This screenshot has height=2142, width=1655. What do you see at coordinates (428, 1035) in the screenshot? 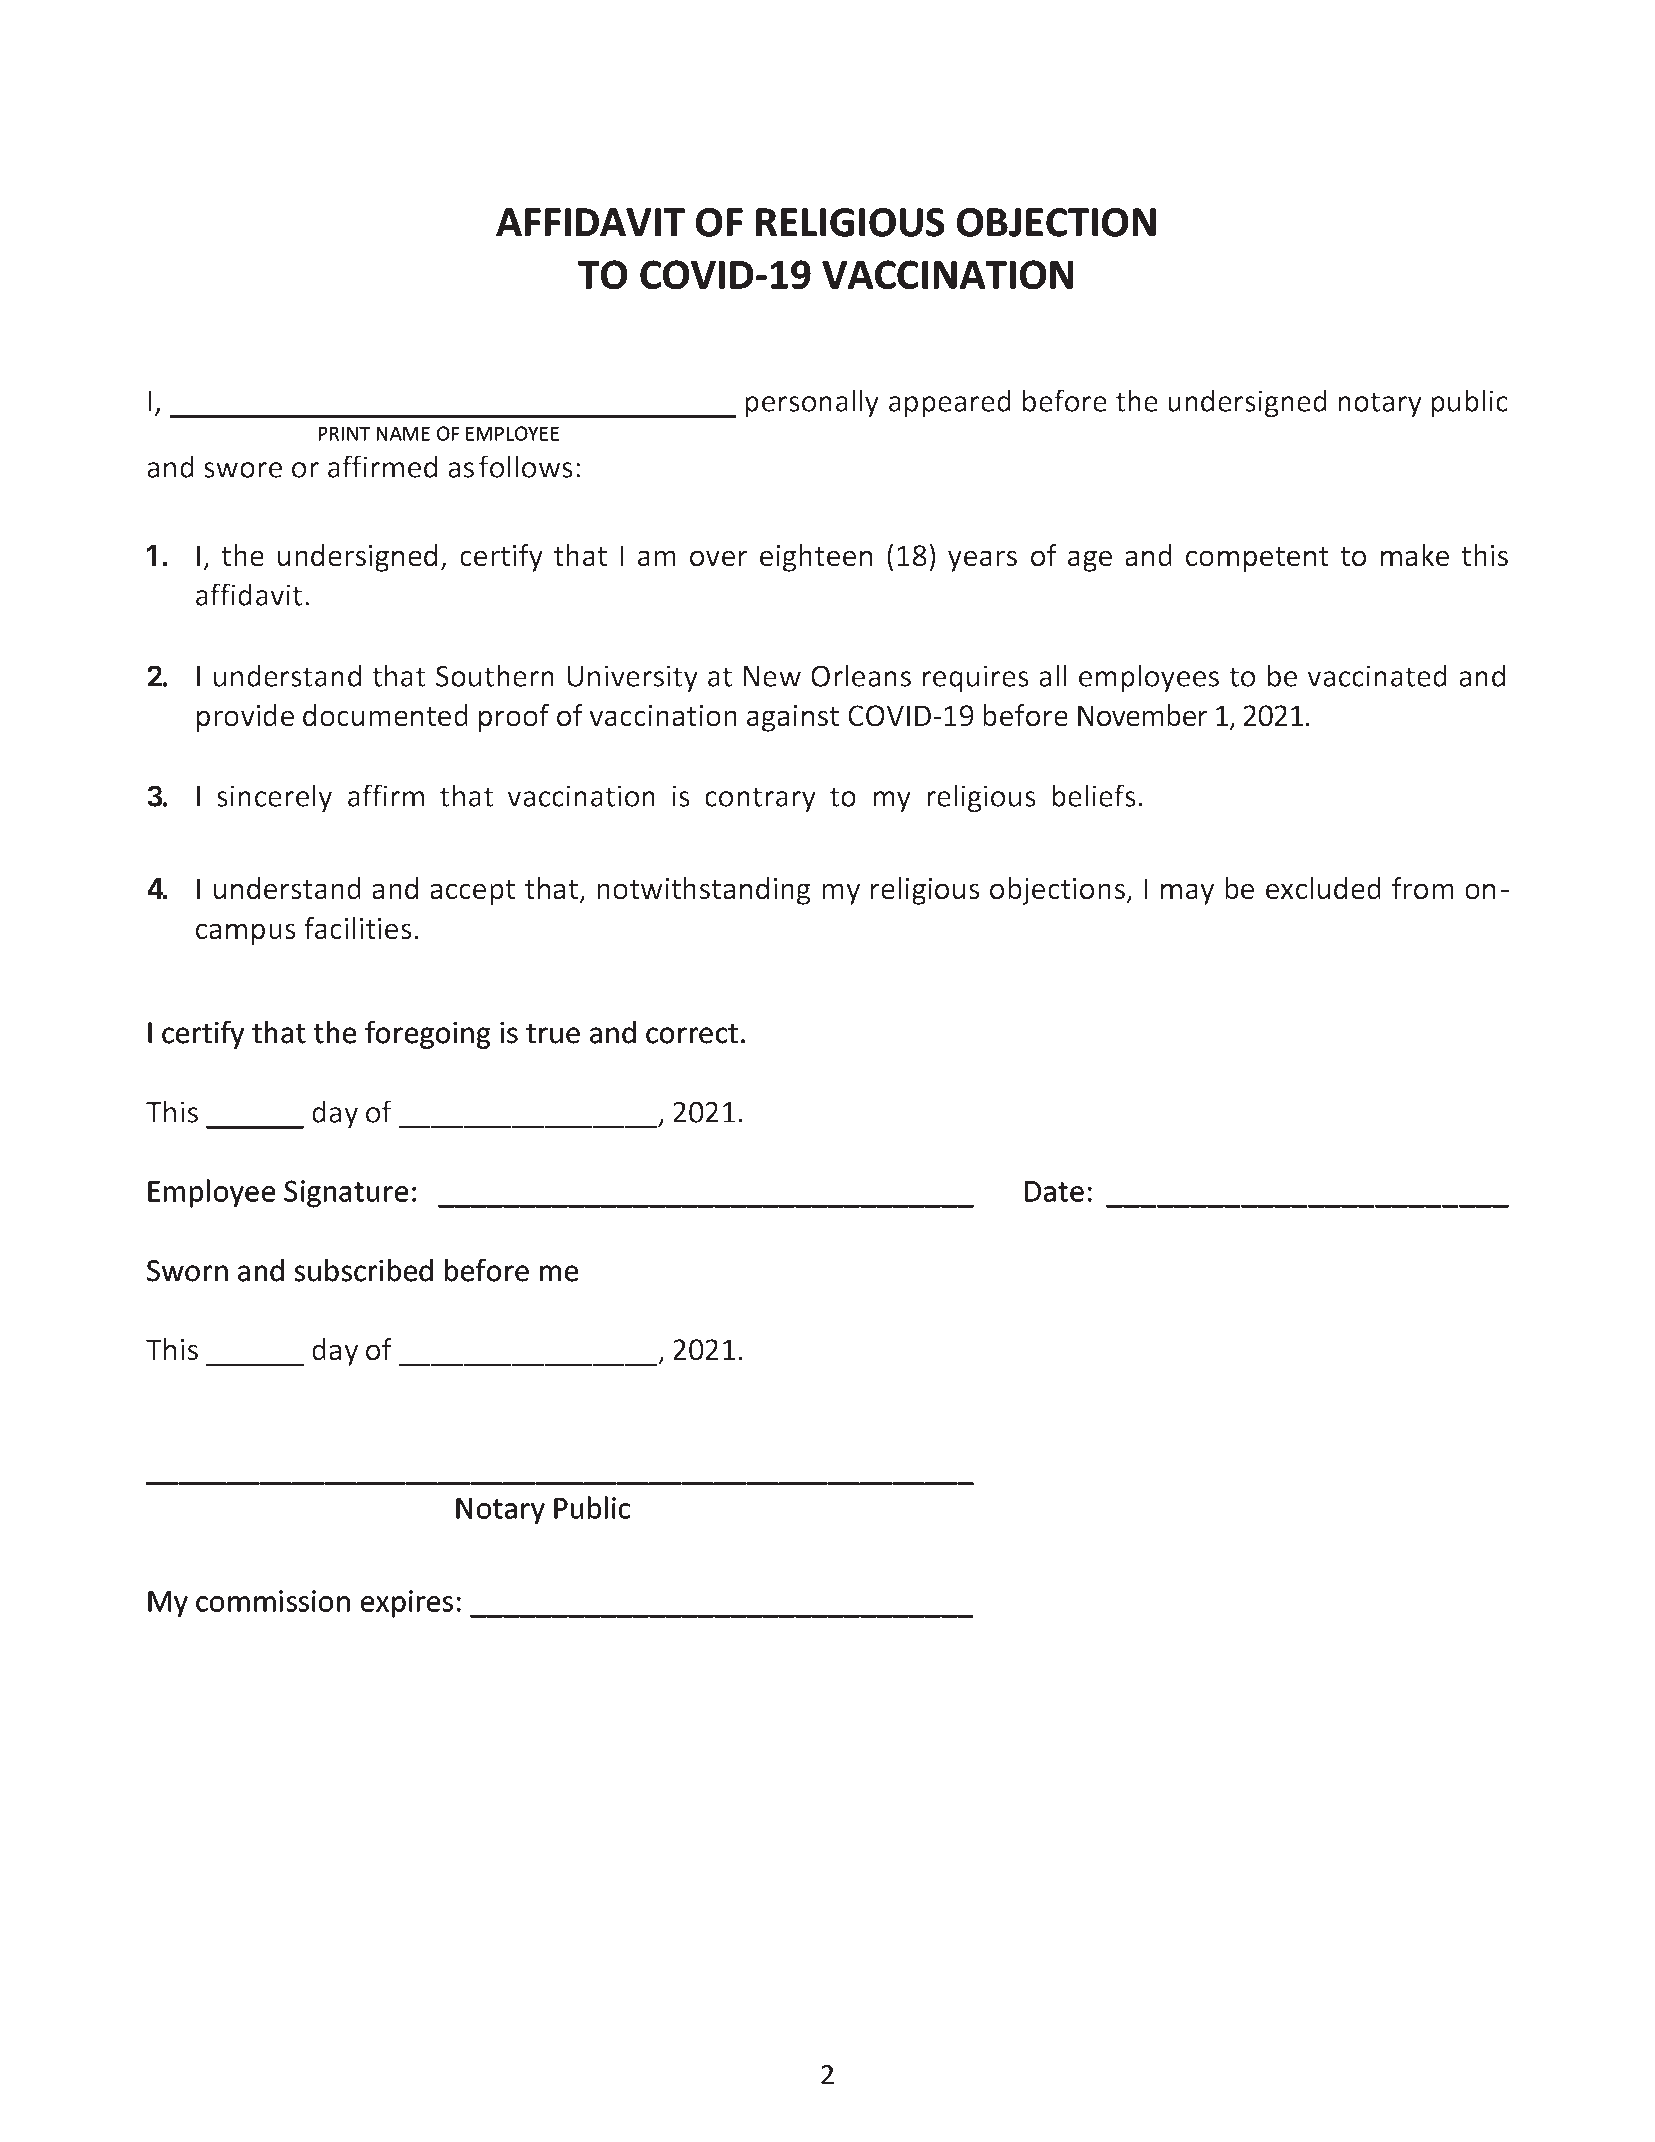
I see `foregoing` at bounding box center [428, 1035].
